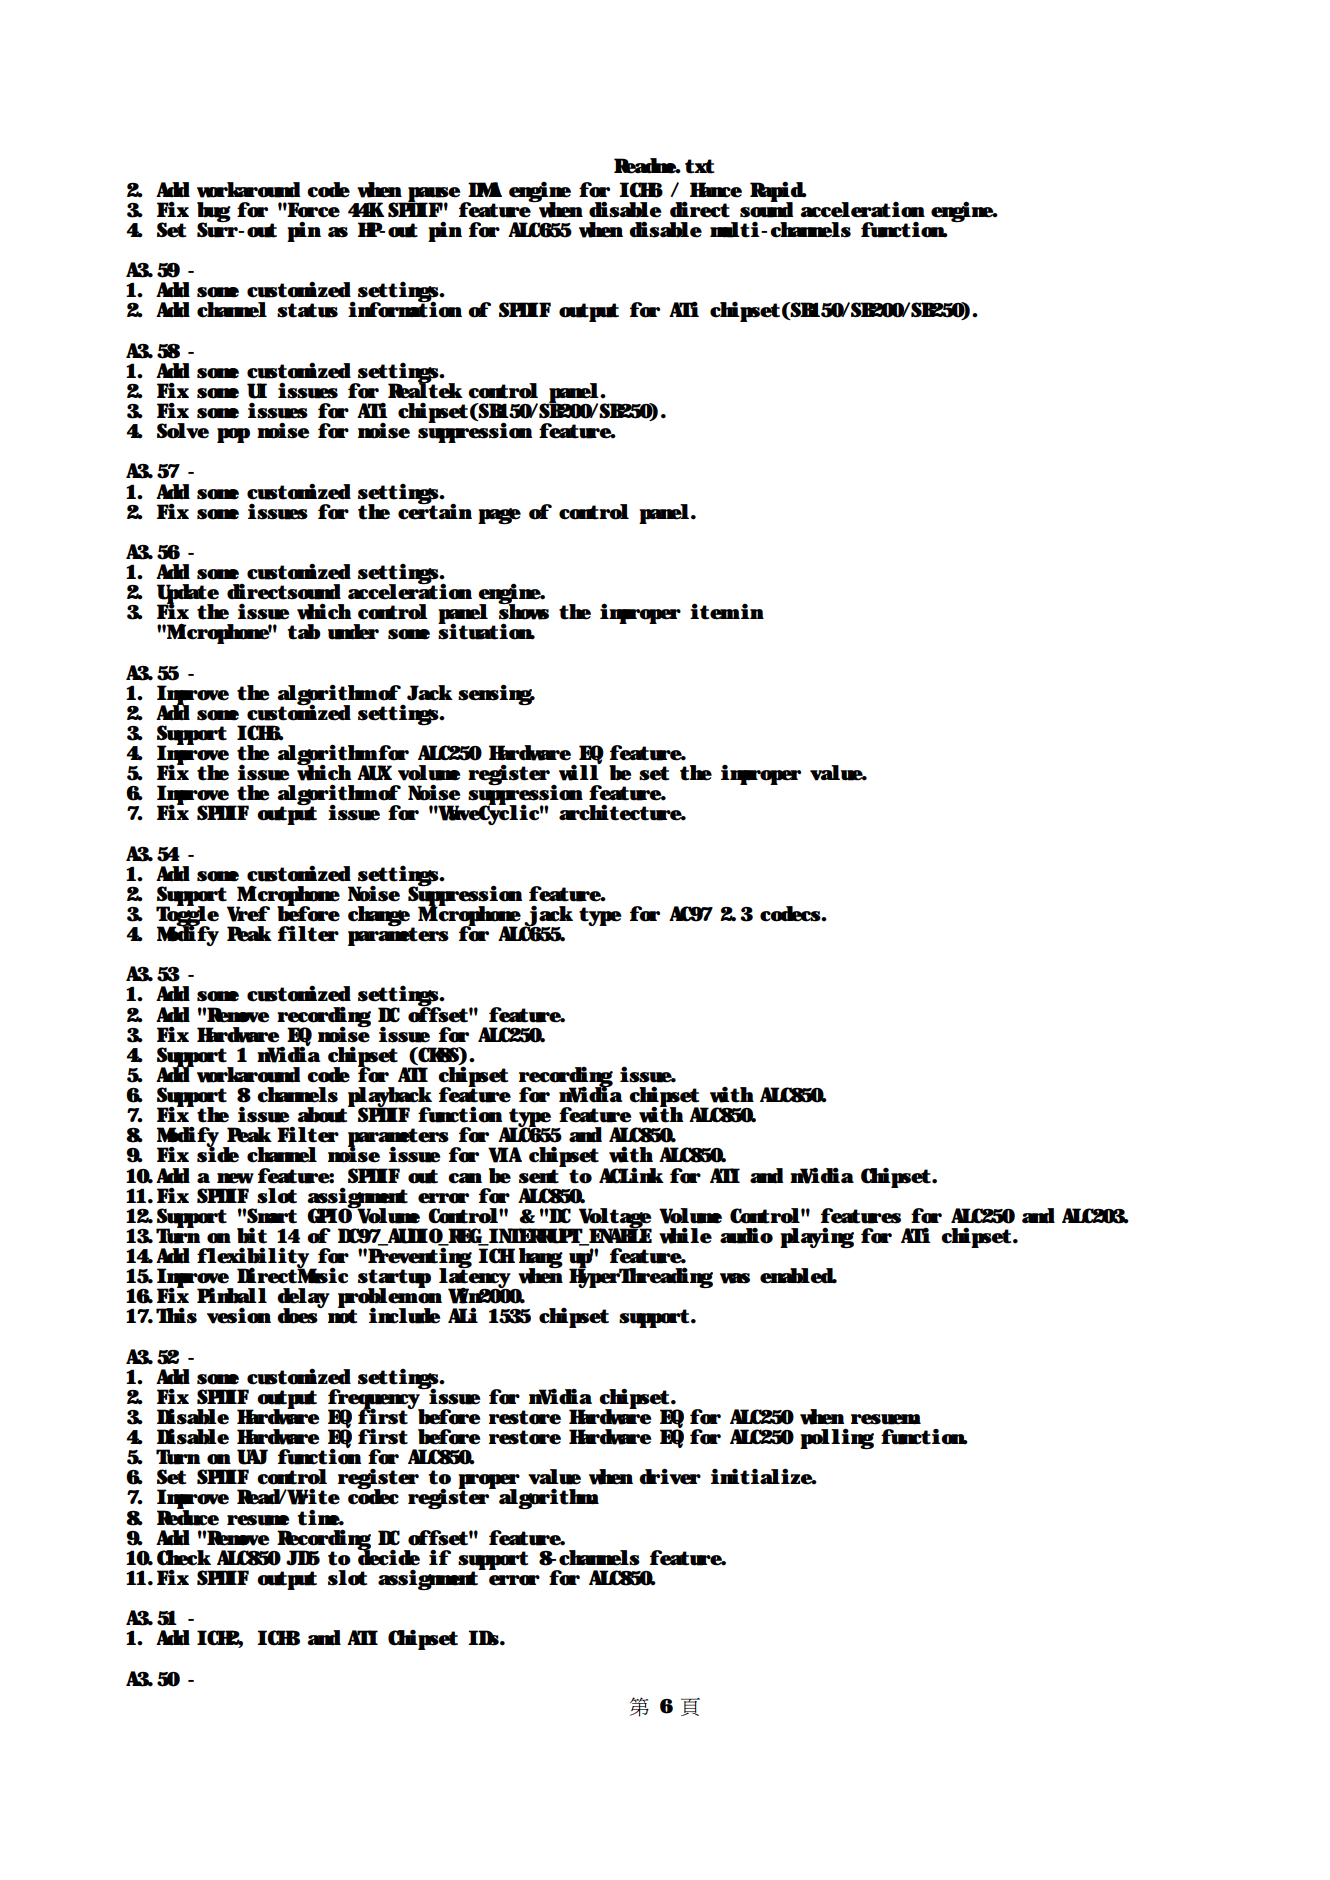 This image has height=1880, width=1330. What do you see at coordinates (258, 1520) in the image?
I see `resume` at bounding box center [258, 1520].
